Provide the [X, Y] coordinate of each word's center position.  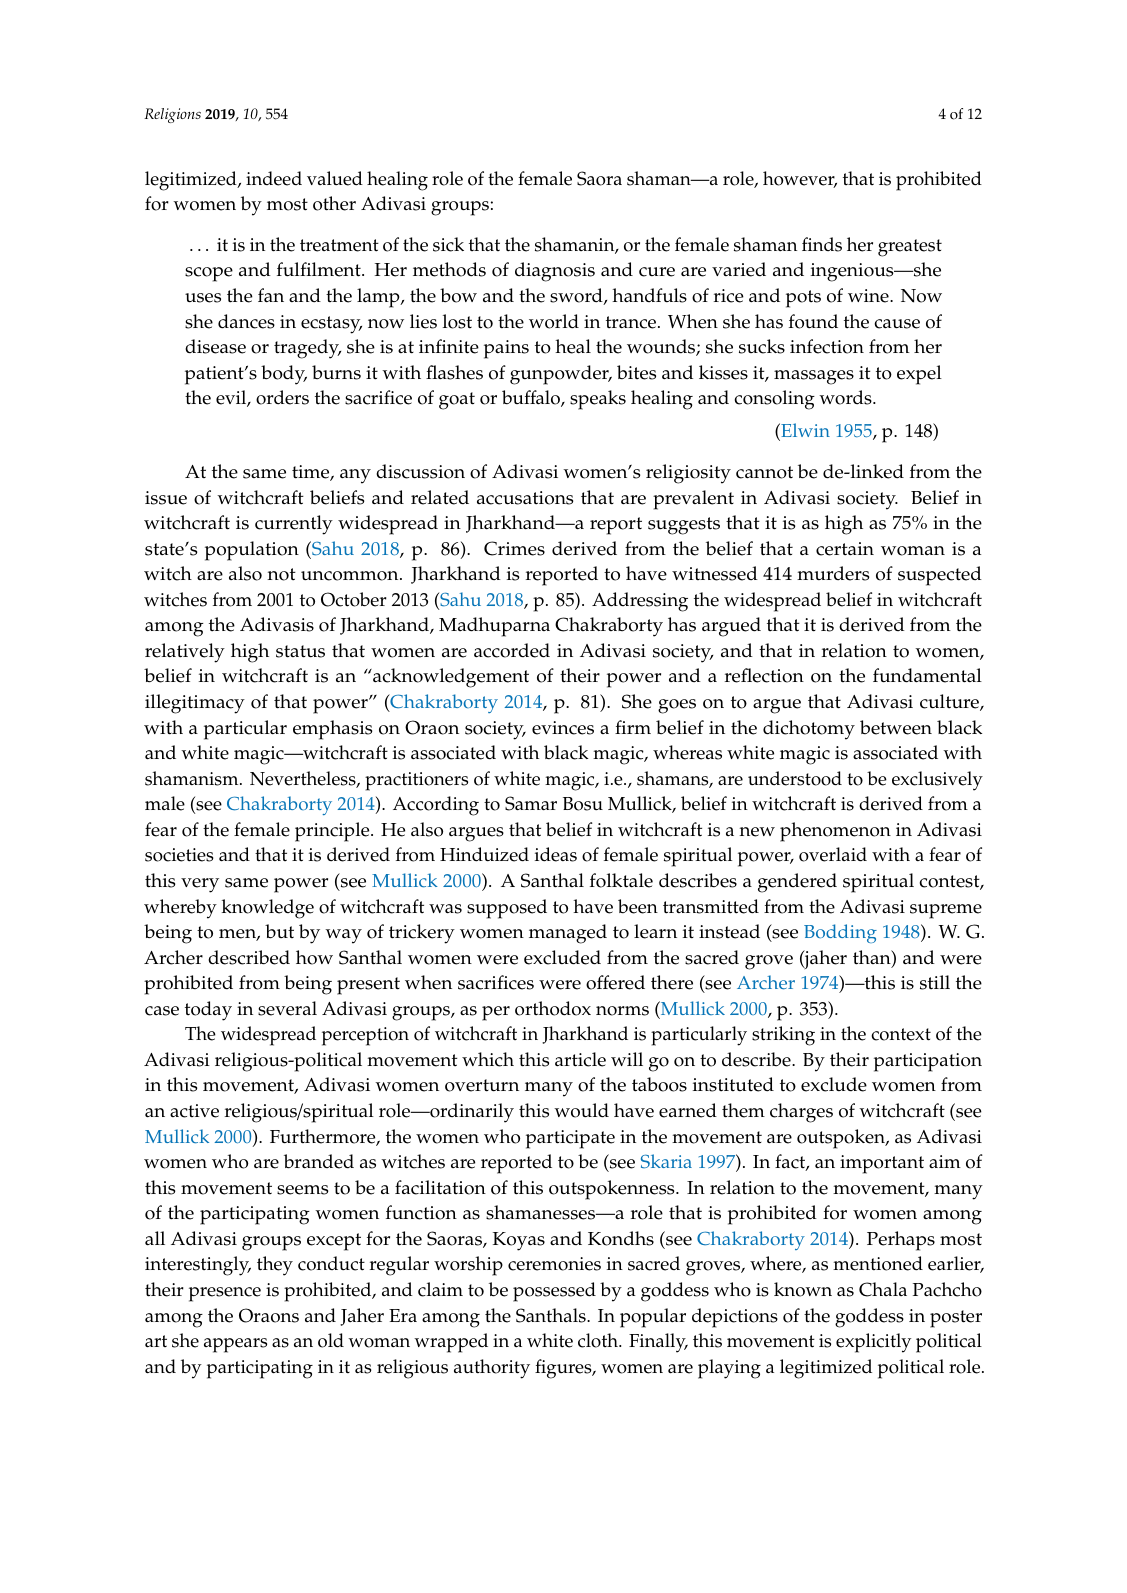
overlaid [833, 854]
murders [833, 573]
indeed [274, 178]
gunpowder [560, 375]
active [194, 1111]
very [200, 885]
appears [235, 1345]
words [846, 397]
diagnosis [555, 272]
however [800, 179]
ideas [556, 854]
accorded [512, 650]
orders [282, 397]
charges [801, 1113]
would [581, 1110]
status [300, 651]
